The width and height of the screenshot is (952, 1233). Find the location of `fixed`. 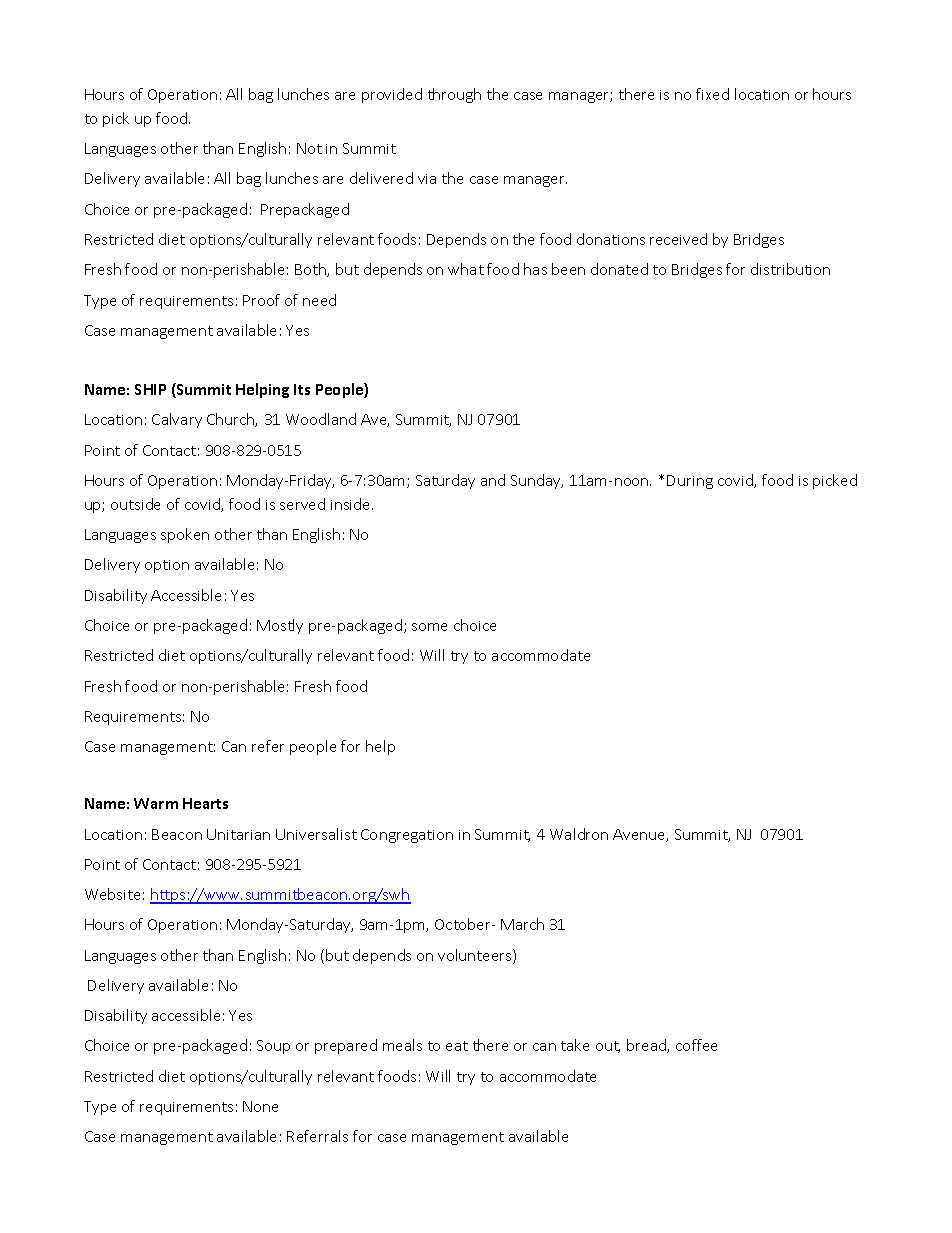

fixed is located at coordinates (712, 94).
